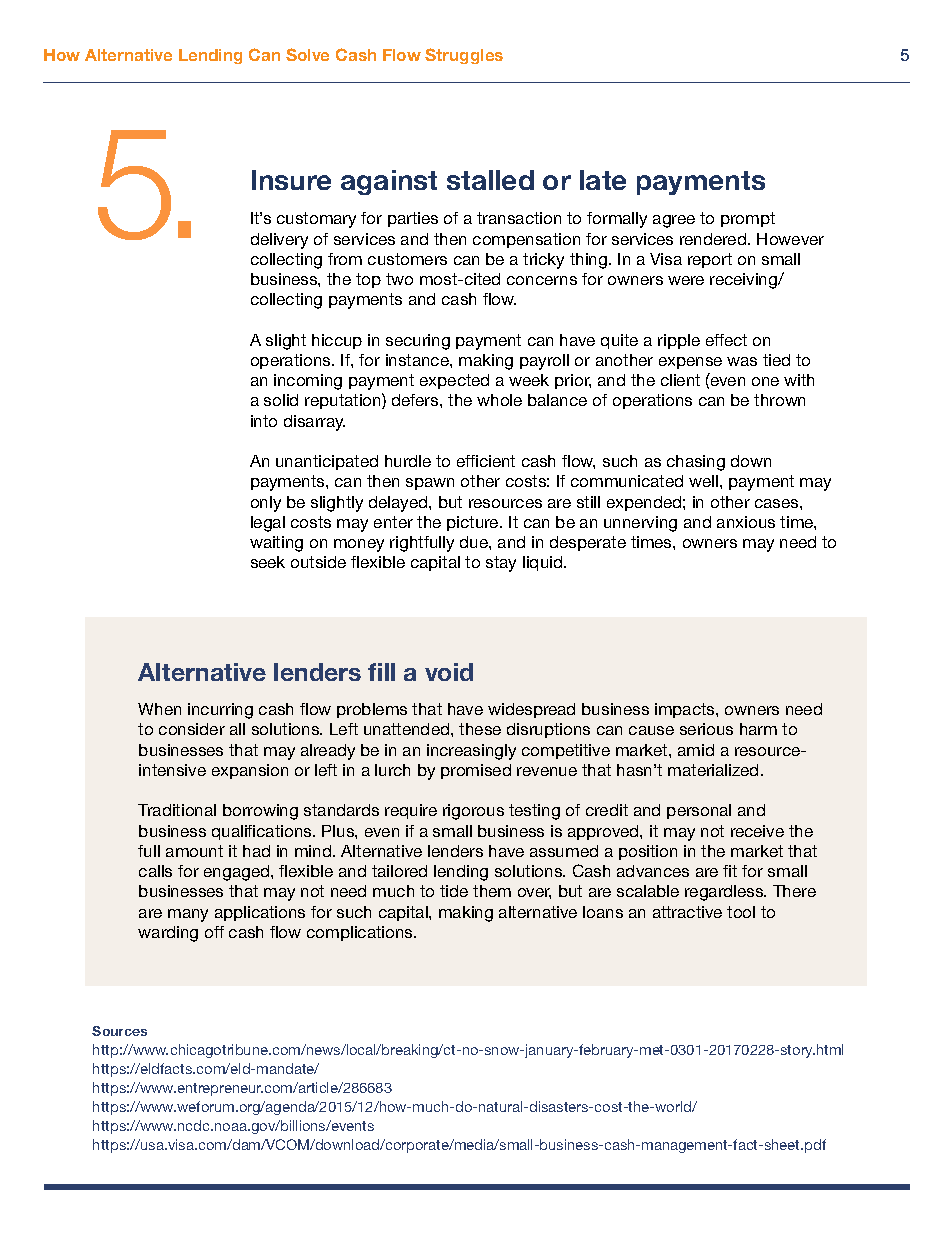  I want to click on seek, so click(268, 562).
